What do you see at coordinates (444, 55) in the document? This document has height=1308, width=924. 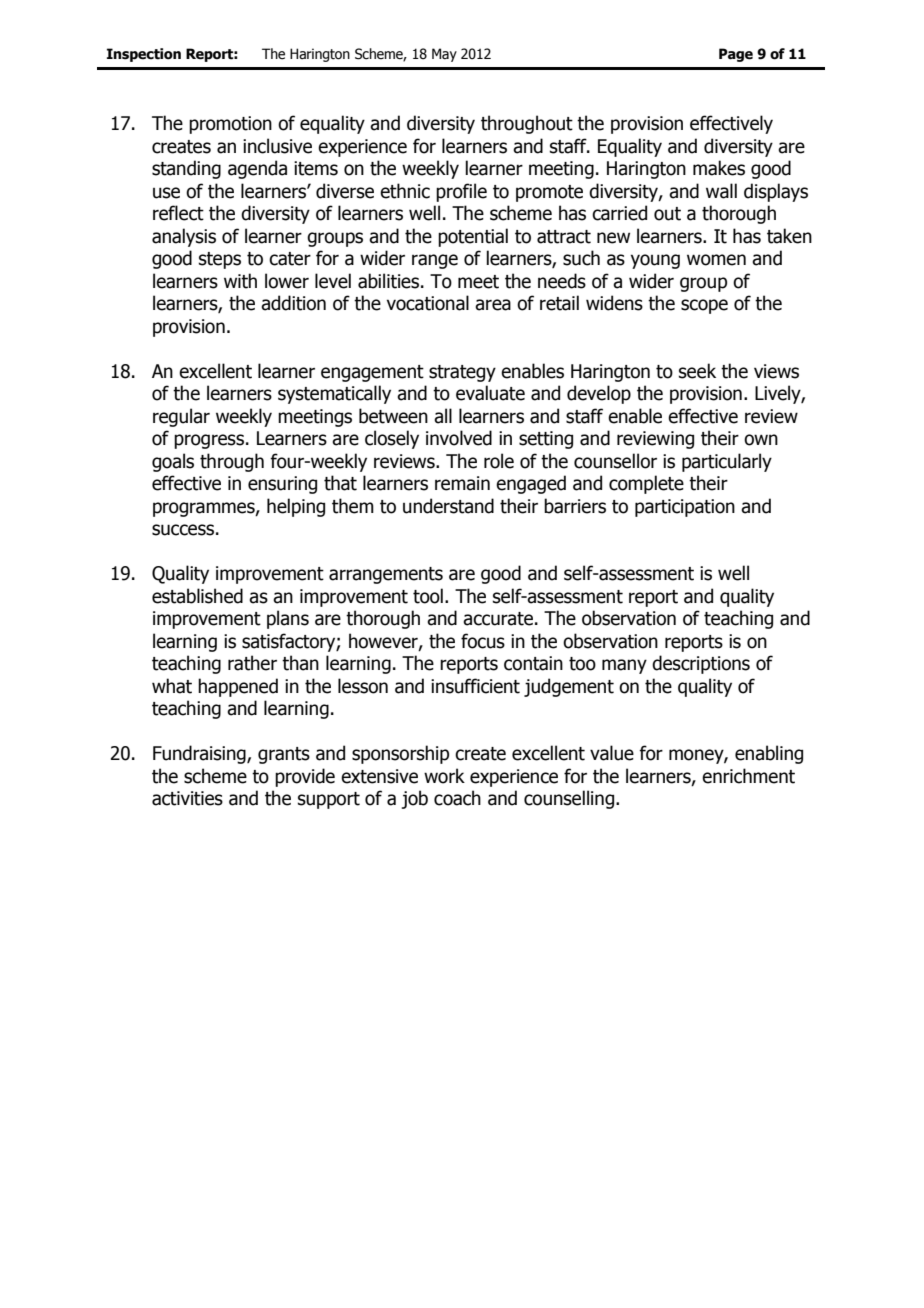 I see `May` at bounding box center [444, 55].
